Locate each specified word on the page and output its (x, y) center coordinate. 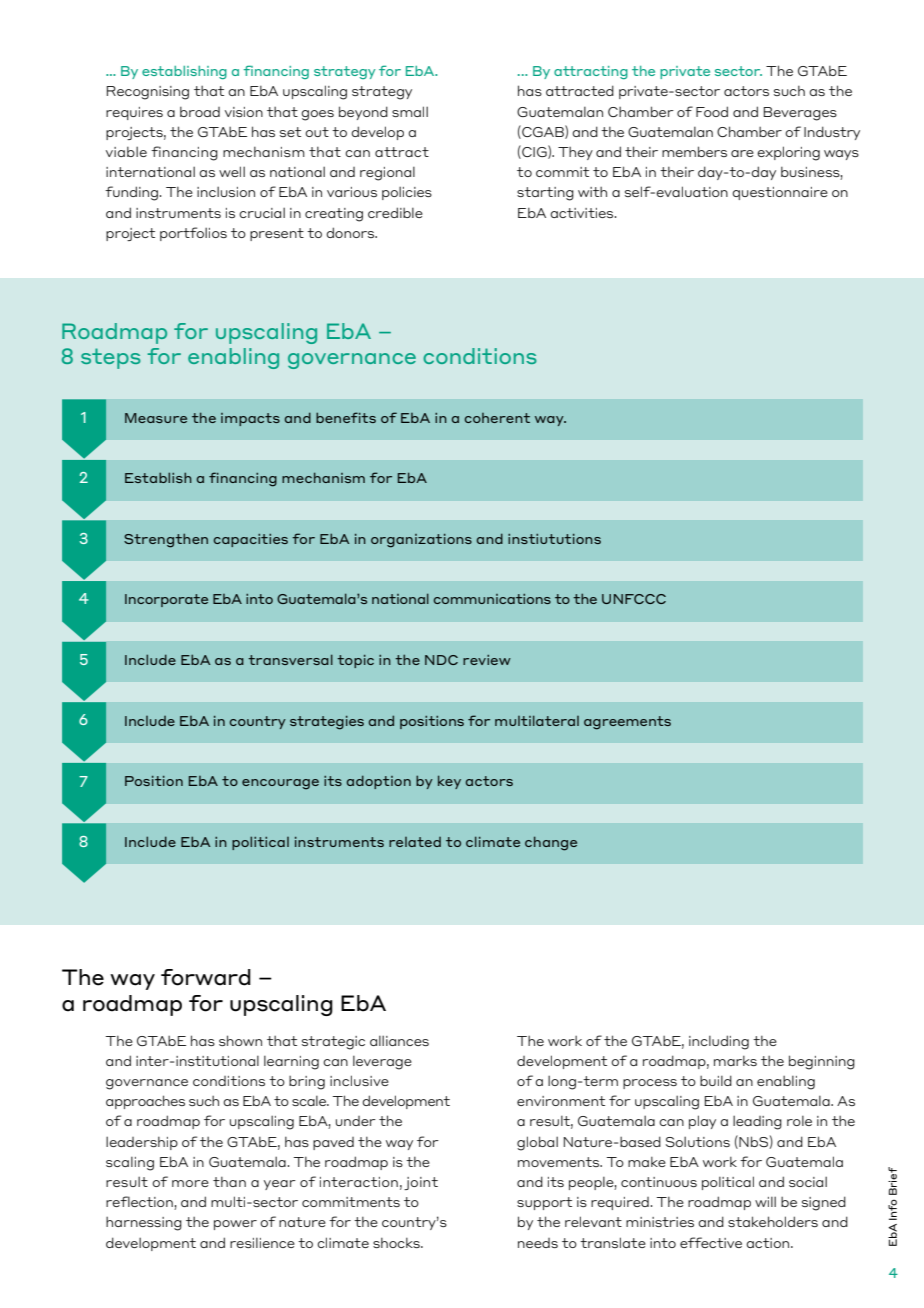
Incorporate (166, 600)
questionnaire (780, 193)
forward (206, 977)
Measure (156, 418)
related (415, 842)
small (410, 111)
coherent (497, 418)
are (742, 153)
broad (200, 112)
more (190, 1183)
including (719, 1042)
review (487, 660)
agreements (627, 723)
